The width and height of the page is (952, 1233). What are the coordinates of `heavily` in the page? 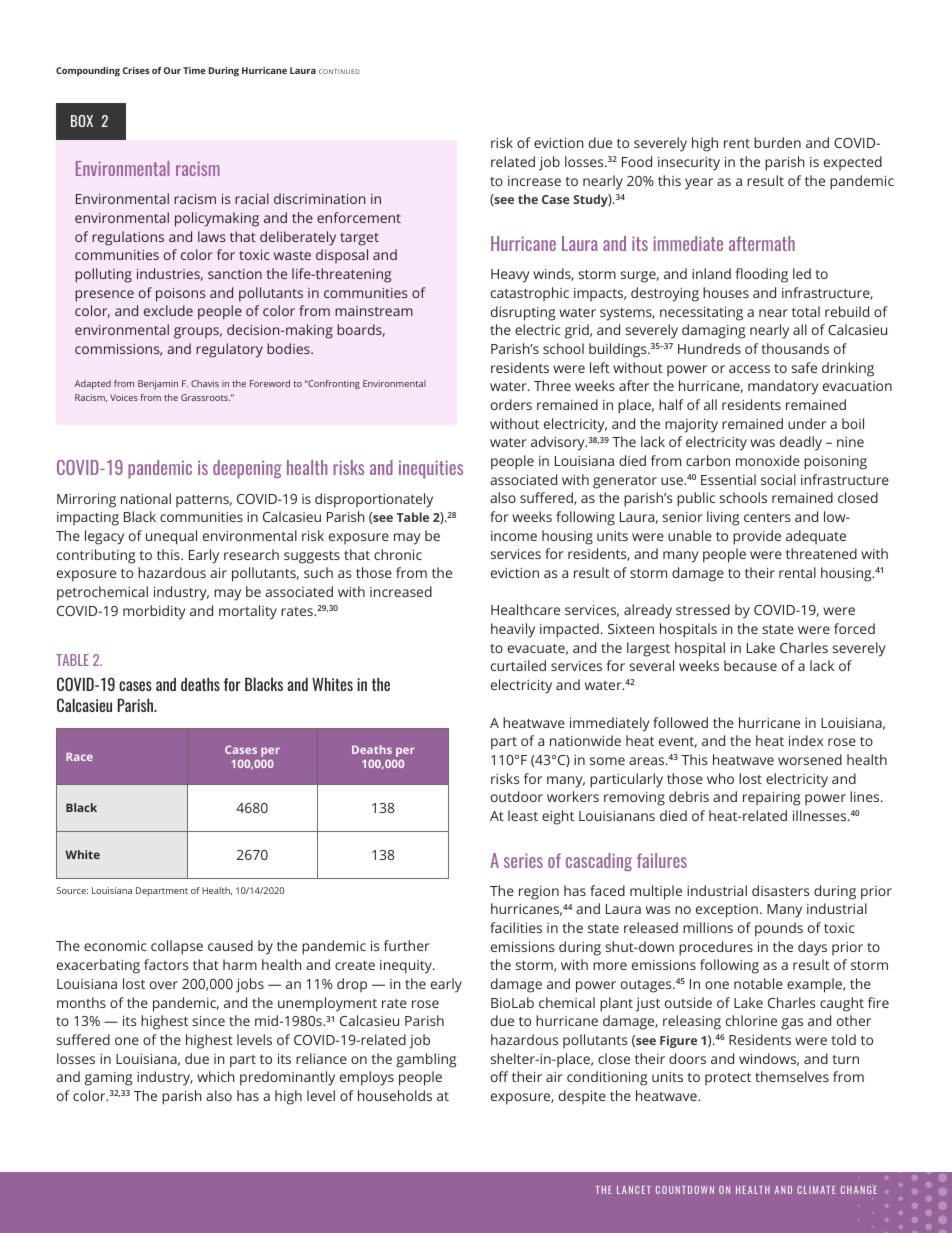 It's located at (513, 630).
